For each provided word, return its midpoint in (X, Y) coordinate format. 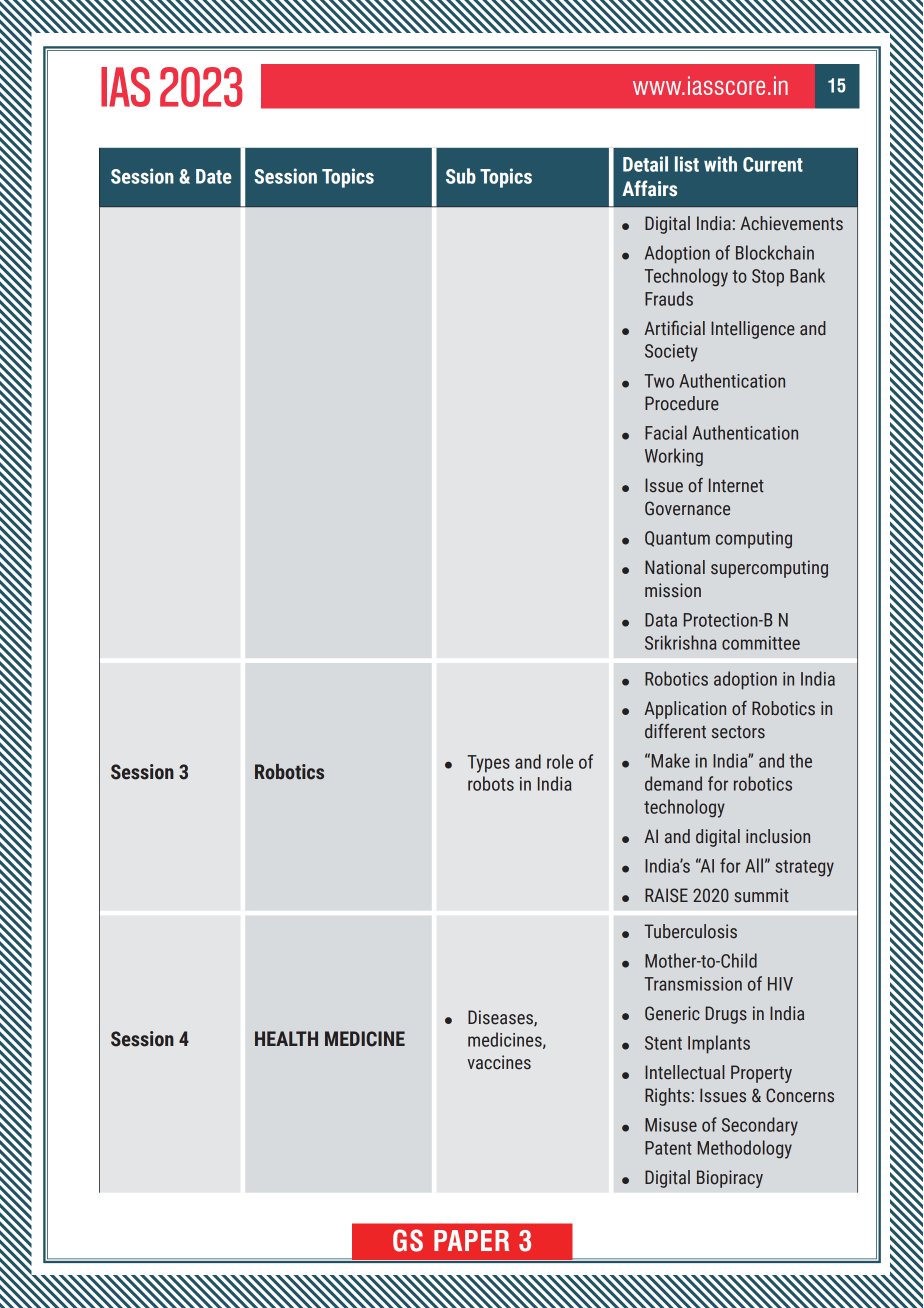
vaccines (499, 1062)
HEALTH (286, 1038)
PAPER (471, 1240)
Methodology (745, 1149)
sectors (738, 732)
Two (659, 381)
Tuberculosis (690, 931)
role (560, 761)
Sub (461, 176)
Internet (736, 485)
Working (674, 457)
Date (214, 176)
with (720, 164)
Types (488, 764)
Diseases (501, 1018)
